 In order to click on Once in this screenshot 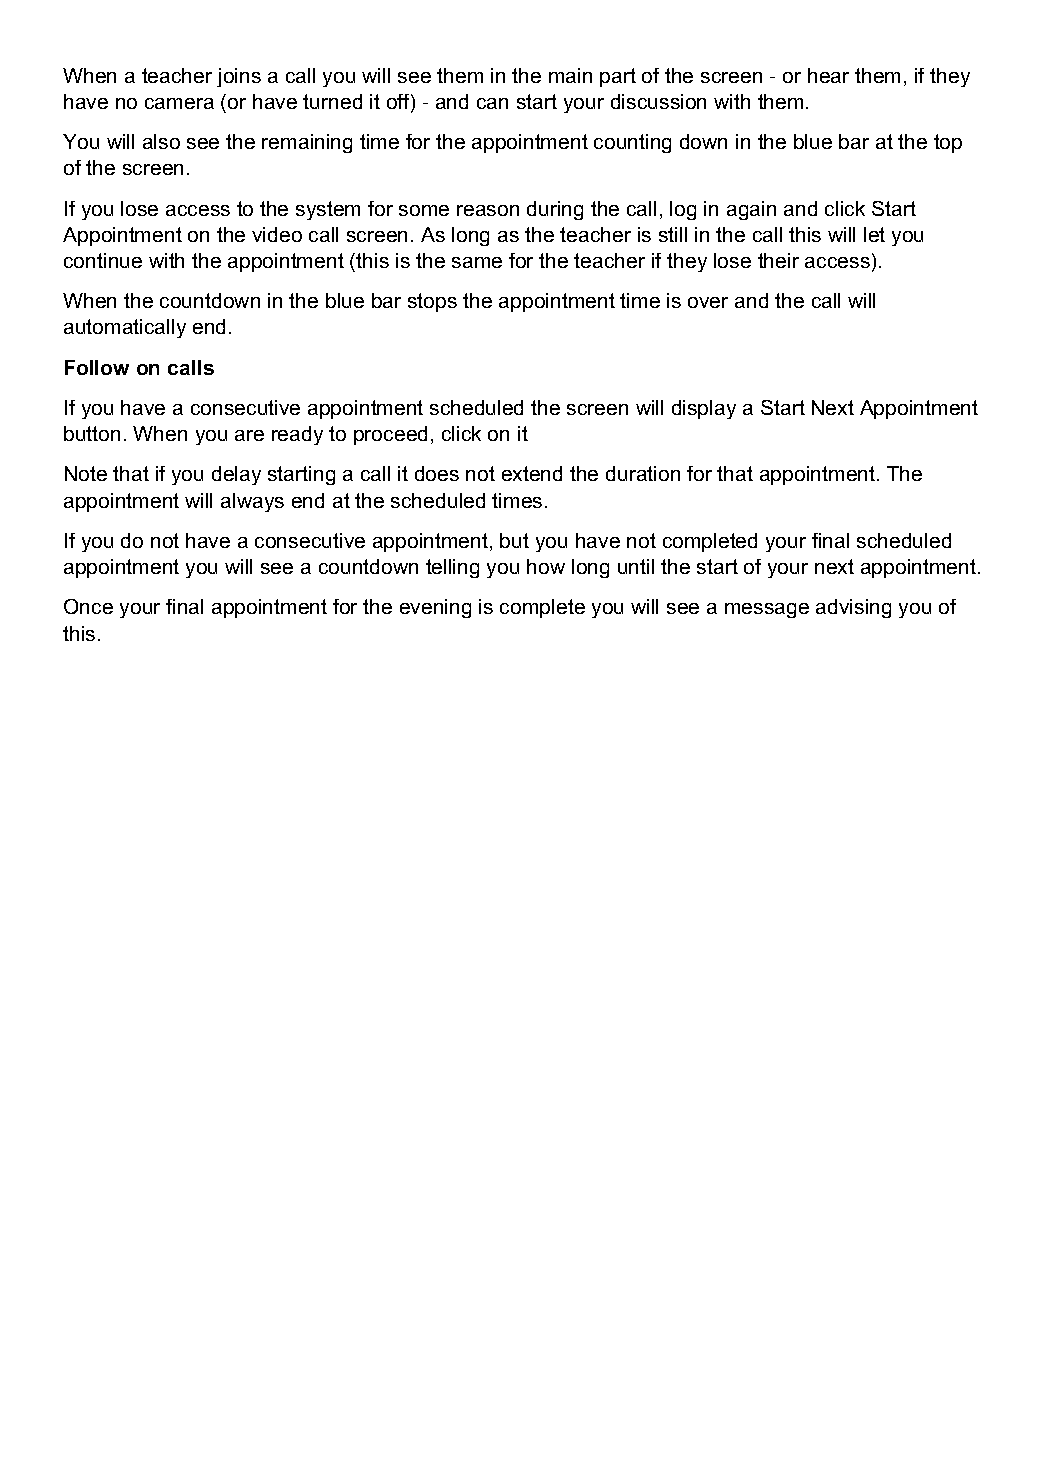, I will do `click(88, 606)`.
